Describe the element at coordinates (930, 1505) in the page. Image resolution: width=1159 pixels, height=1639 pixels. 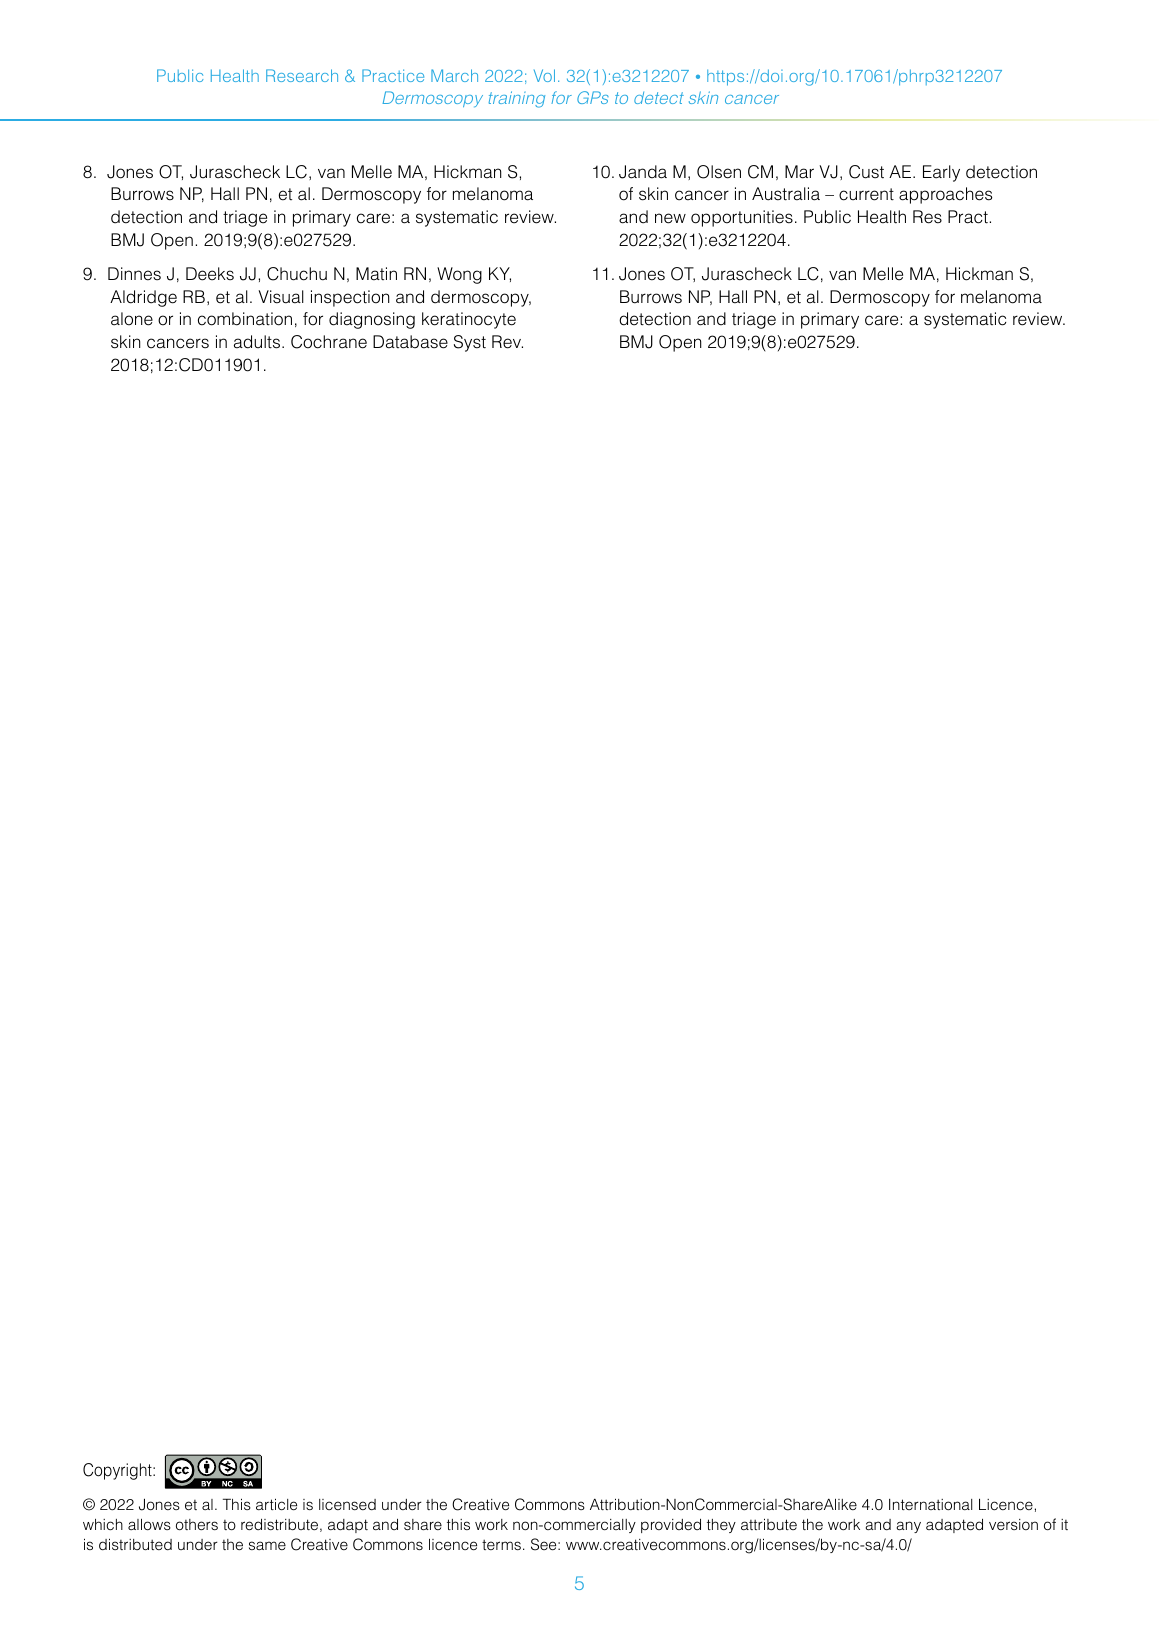
I see `International` at that location.
